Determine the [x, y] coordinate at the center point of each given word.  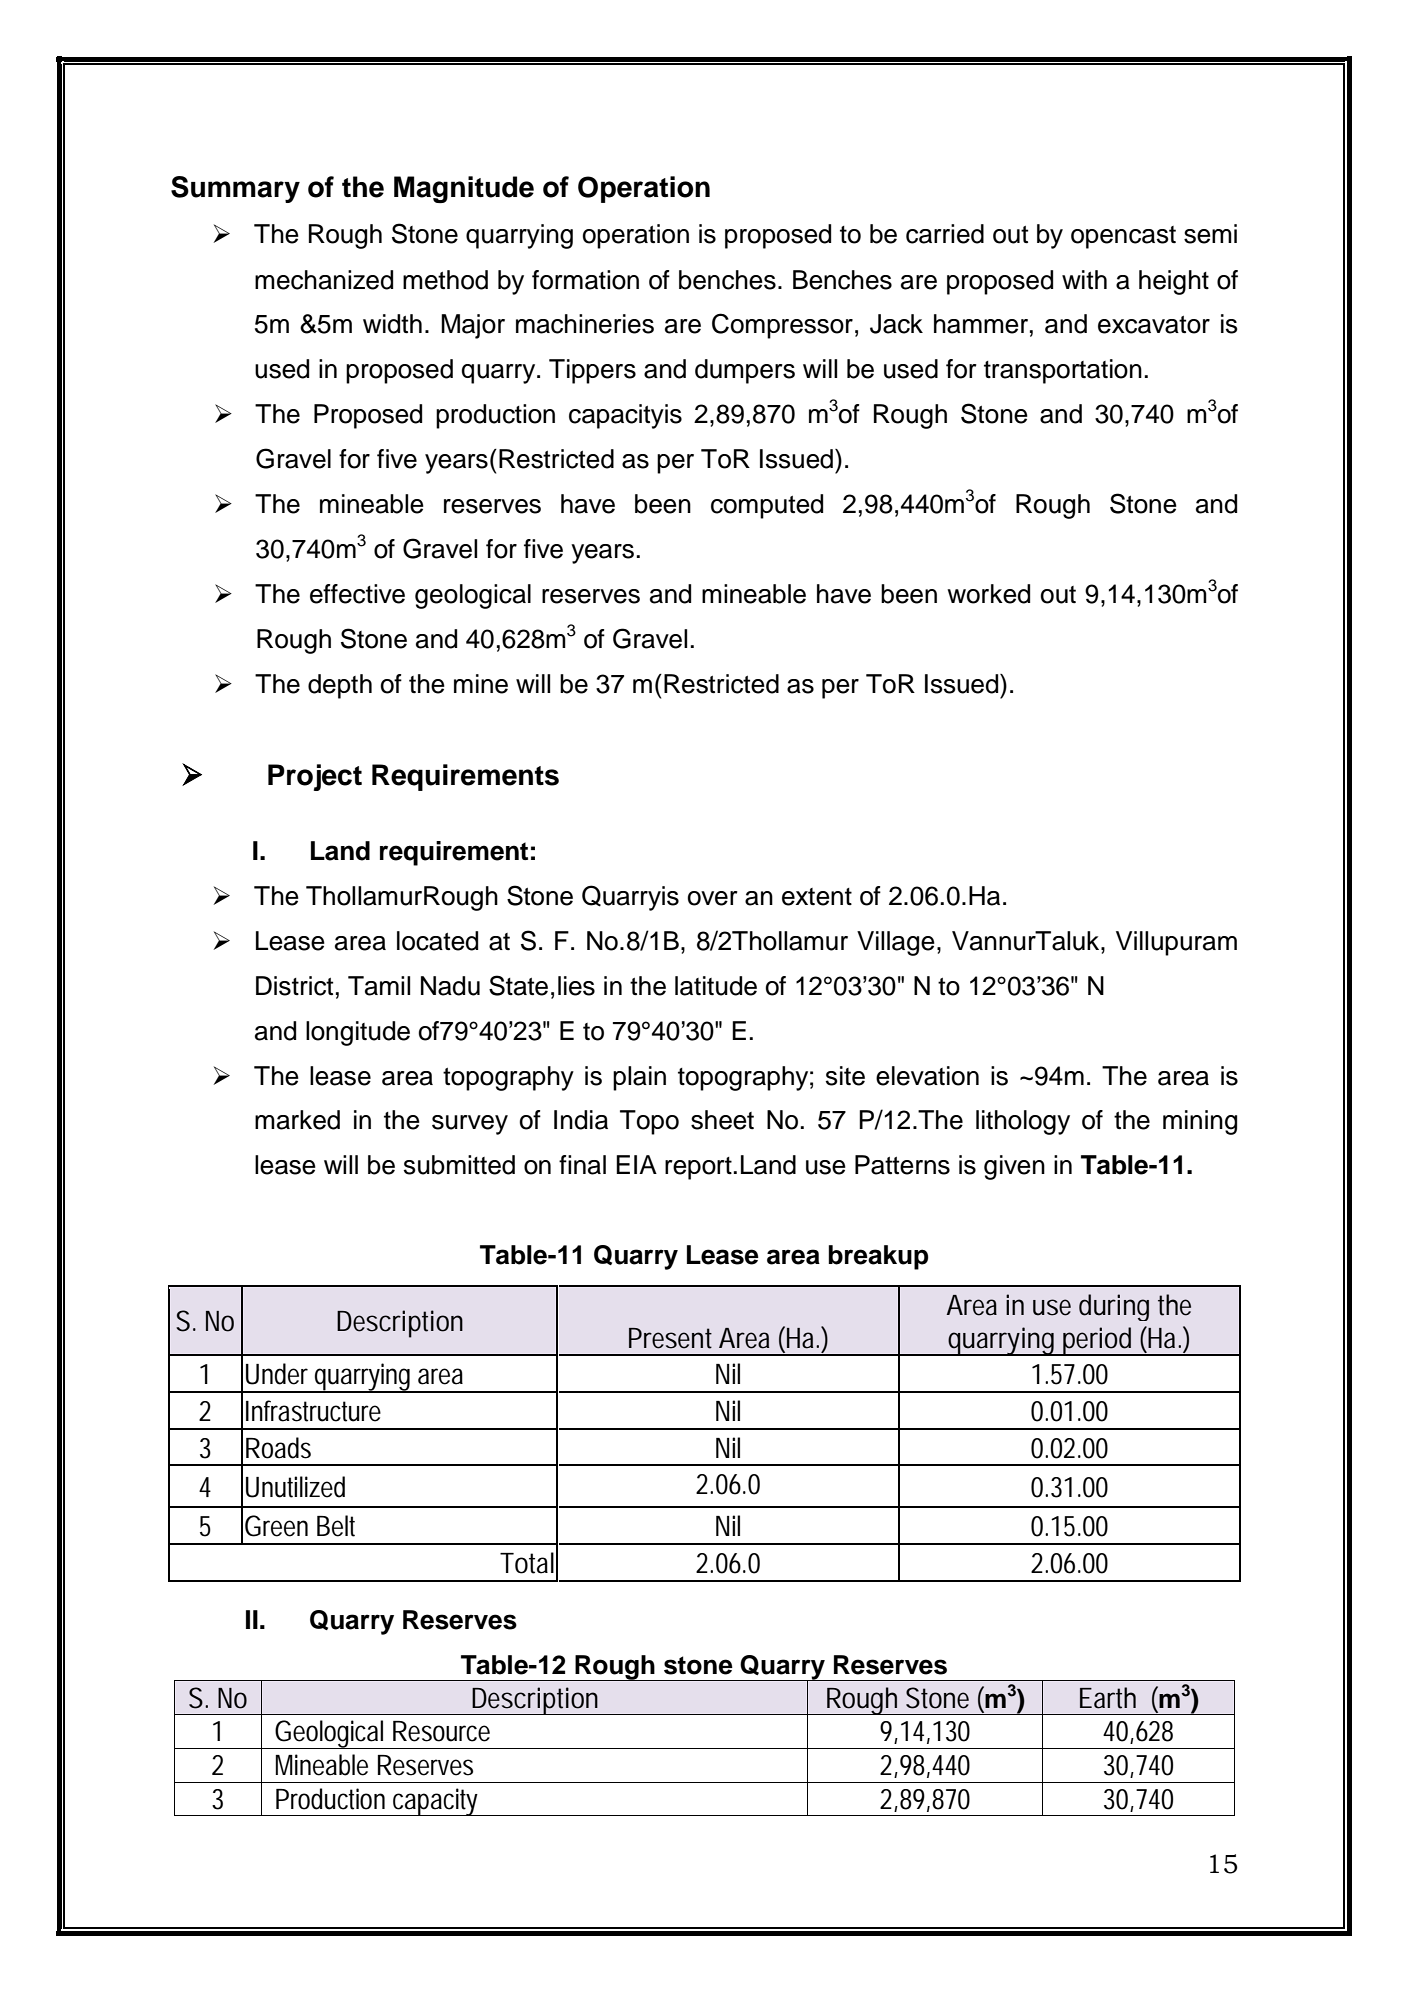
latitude [716, 986]
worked [988, 594]
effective [357, 594]
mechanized [324, 280]
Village [896, 943]
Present [670, 1338]
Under [277, 1374]
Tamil [379, 986]
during [1114, 1307]
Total [527, 1563]
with [1084, 279]
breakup [878, 1257]
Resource [441, 1731]
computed [767, 506]
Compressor [782, 326]
